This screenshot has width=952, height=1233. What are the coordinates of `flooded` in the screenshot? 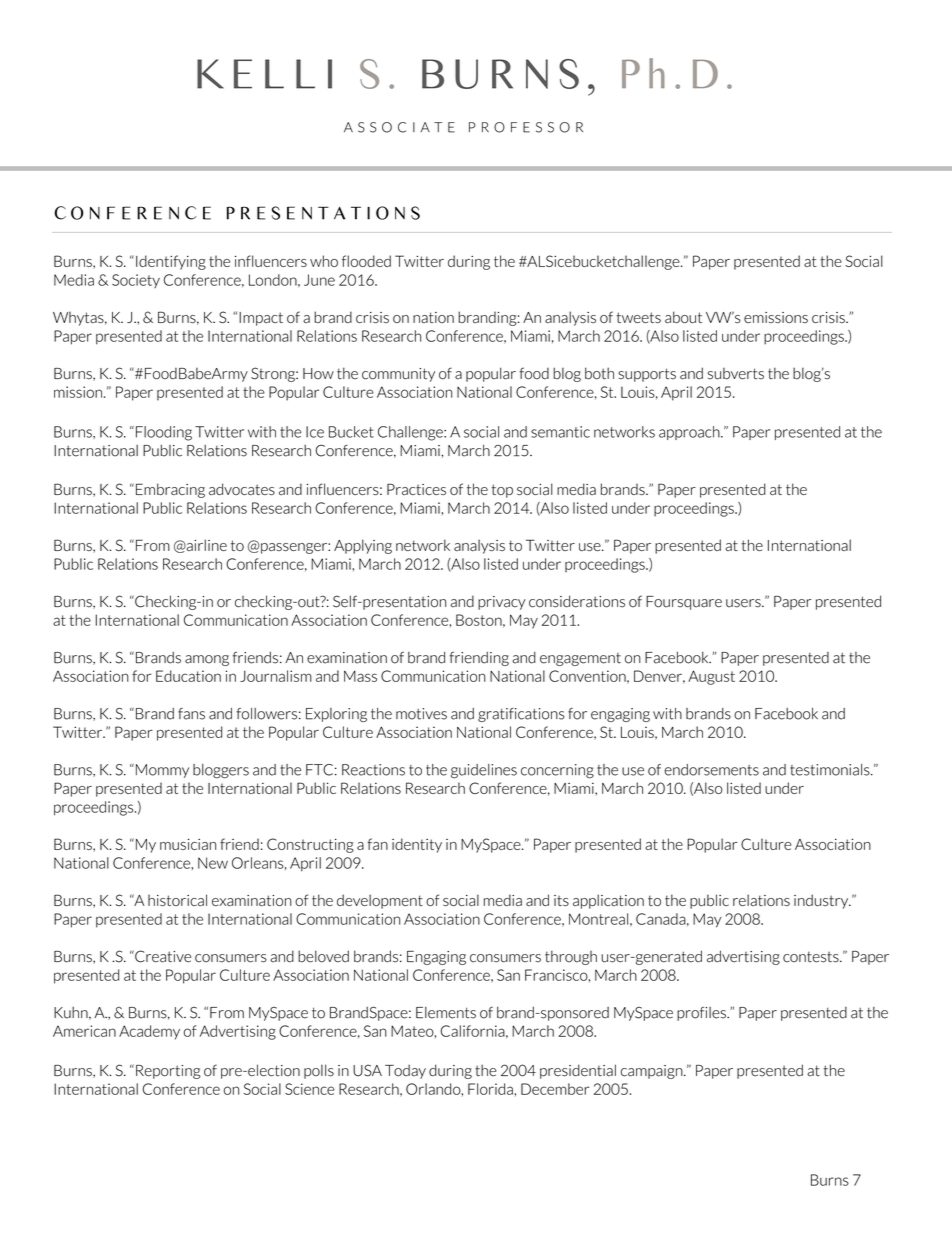 It's located at (366, 261).
